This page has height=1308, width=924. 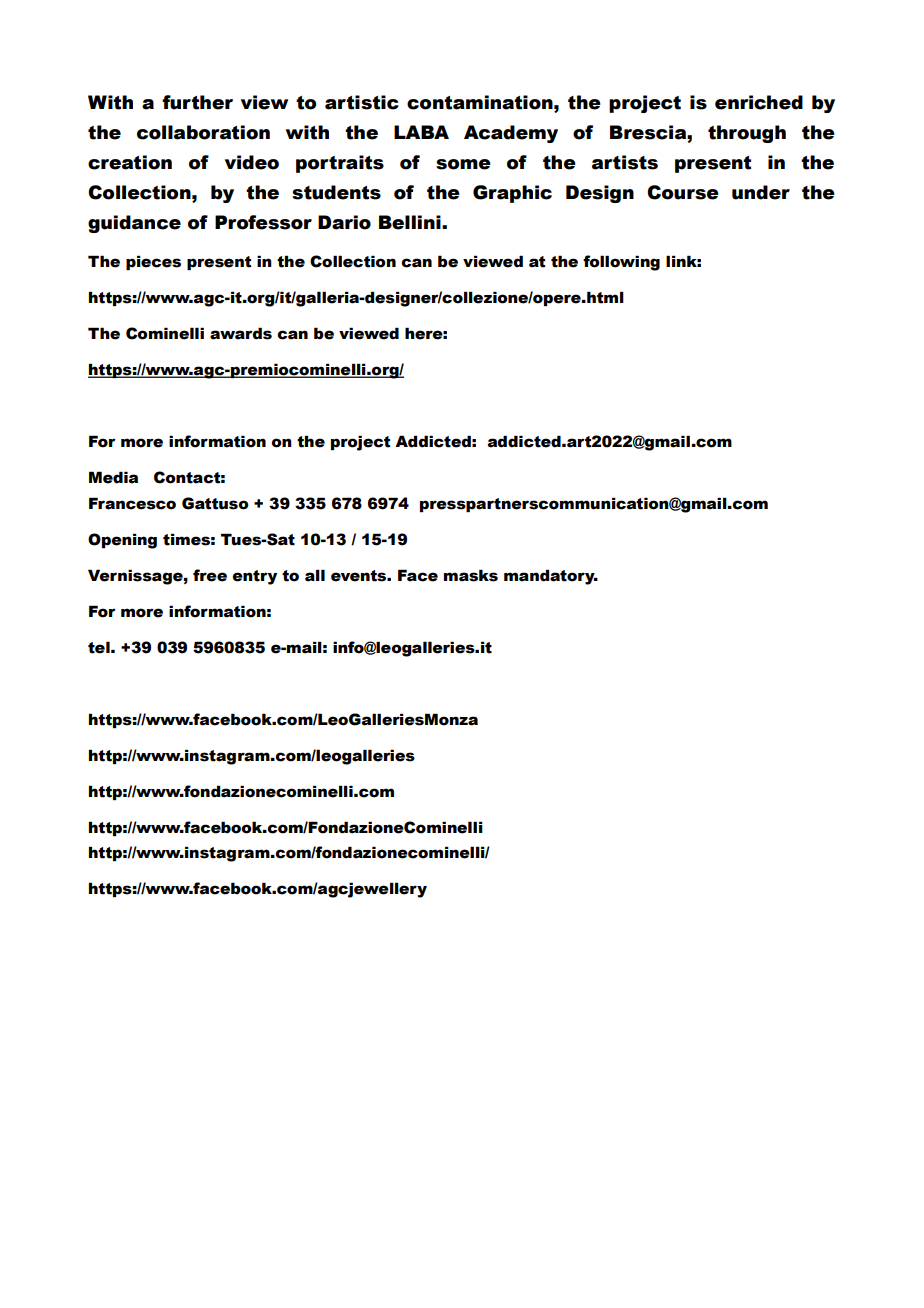 What do you see at coordinates (344, 222) in the page?
I see `Dario` at bounding box center [344, 222].
